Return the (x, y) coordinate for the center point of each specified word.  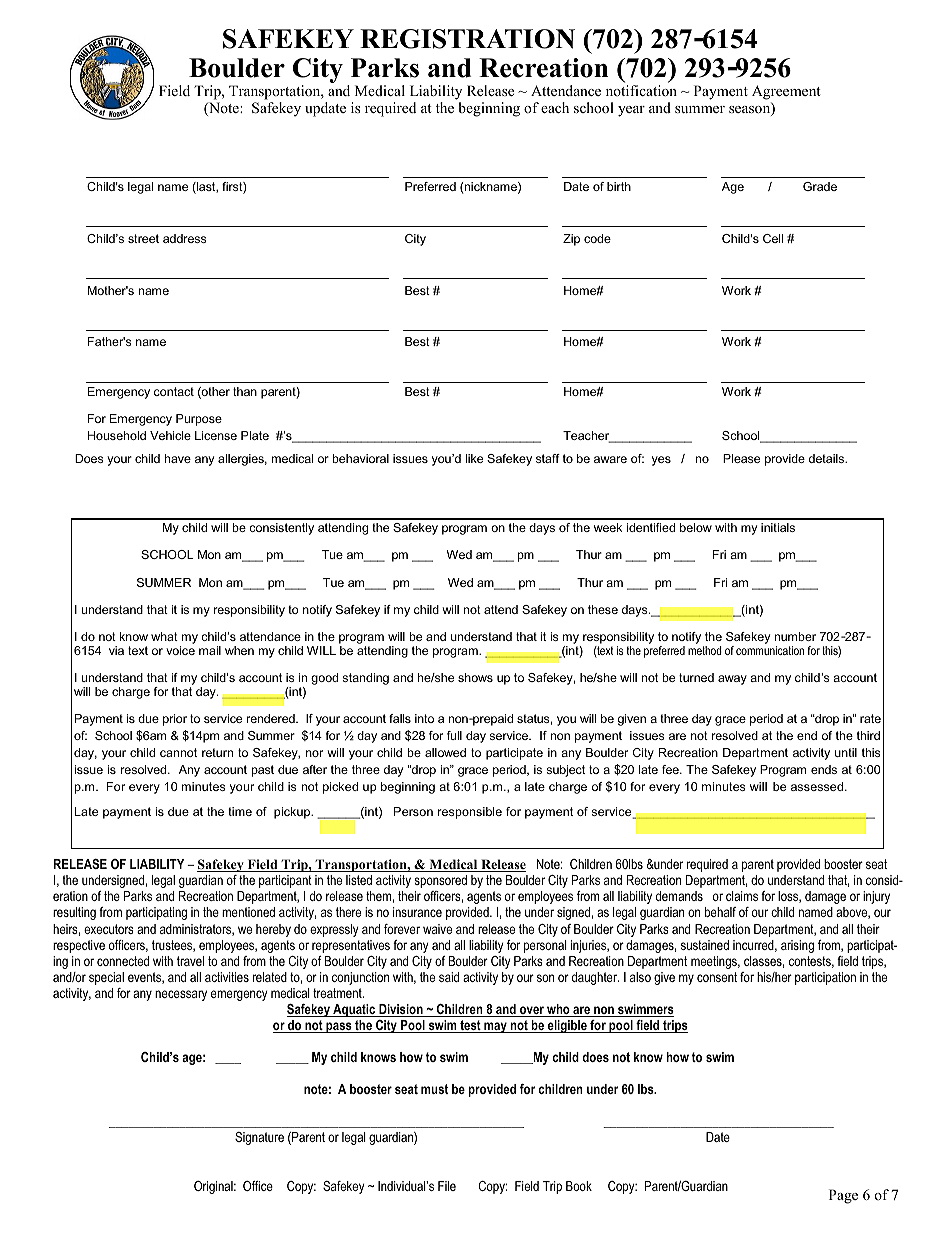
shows (475, 677)
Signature (259, 1138)
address (184, 238)
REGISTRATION (467, 39)
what (164, 636)
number (795, 636)
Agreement (786, 94)
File (447, 1186)
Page (843, 1196)
